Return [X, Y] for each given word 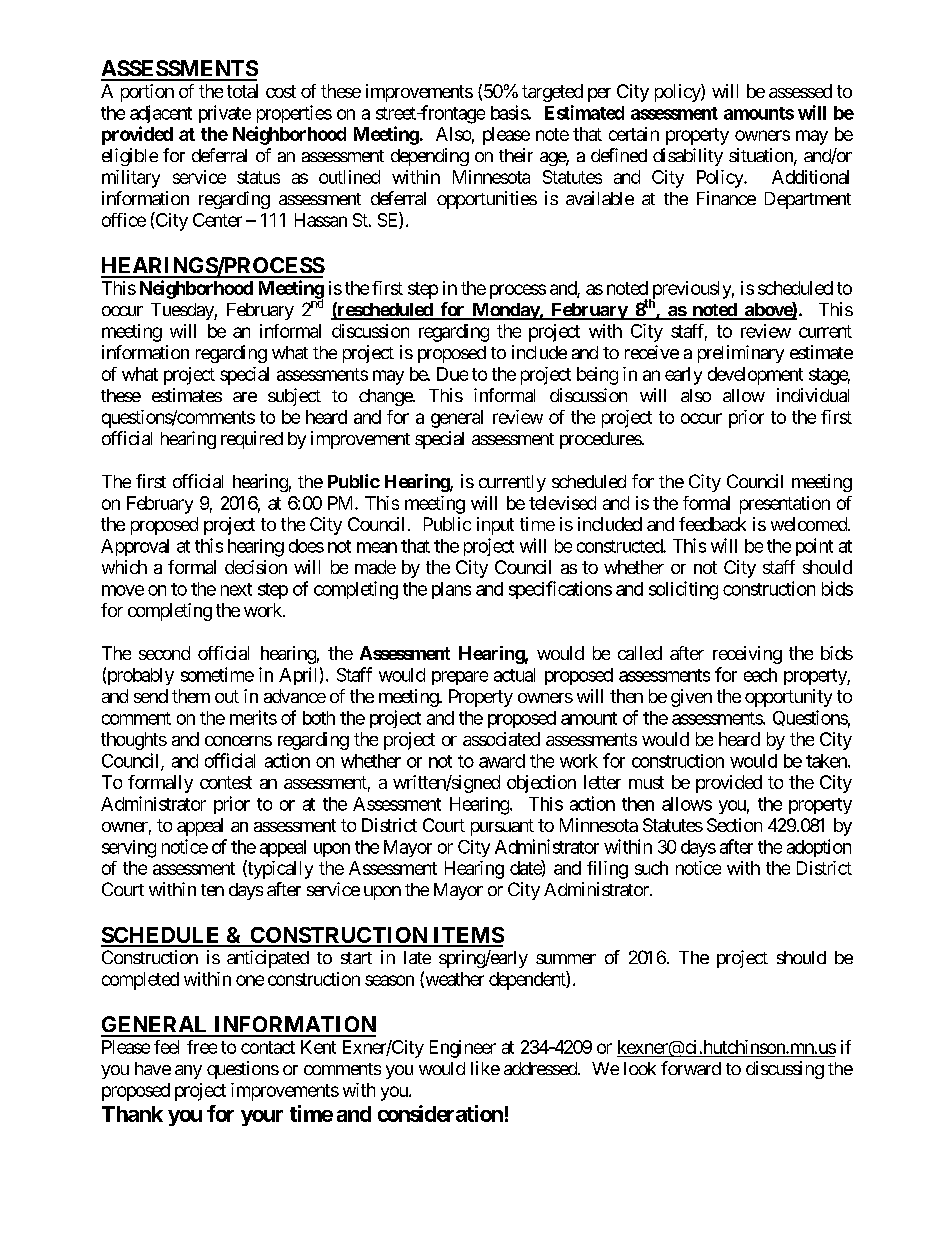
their [516, 155]
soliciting [683, 590]
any [188, 1072]
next [236, 589]
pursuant [502, 827]
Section [734, 825]
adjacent [161, 114]
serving [129, 849]
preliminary [741, 354]
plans [451, 590]
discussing [785, 1070]
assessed [800, 91]
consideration [440, 1113]
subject [294, 397]
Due [452, 374]
